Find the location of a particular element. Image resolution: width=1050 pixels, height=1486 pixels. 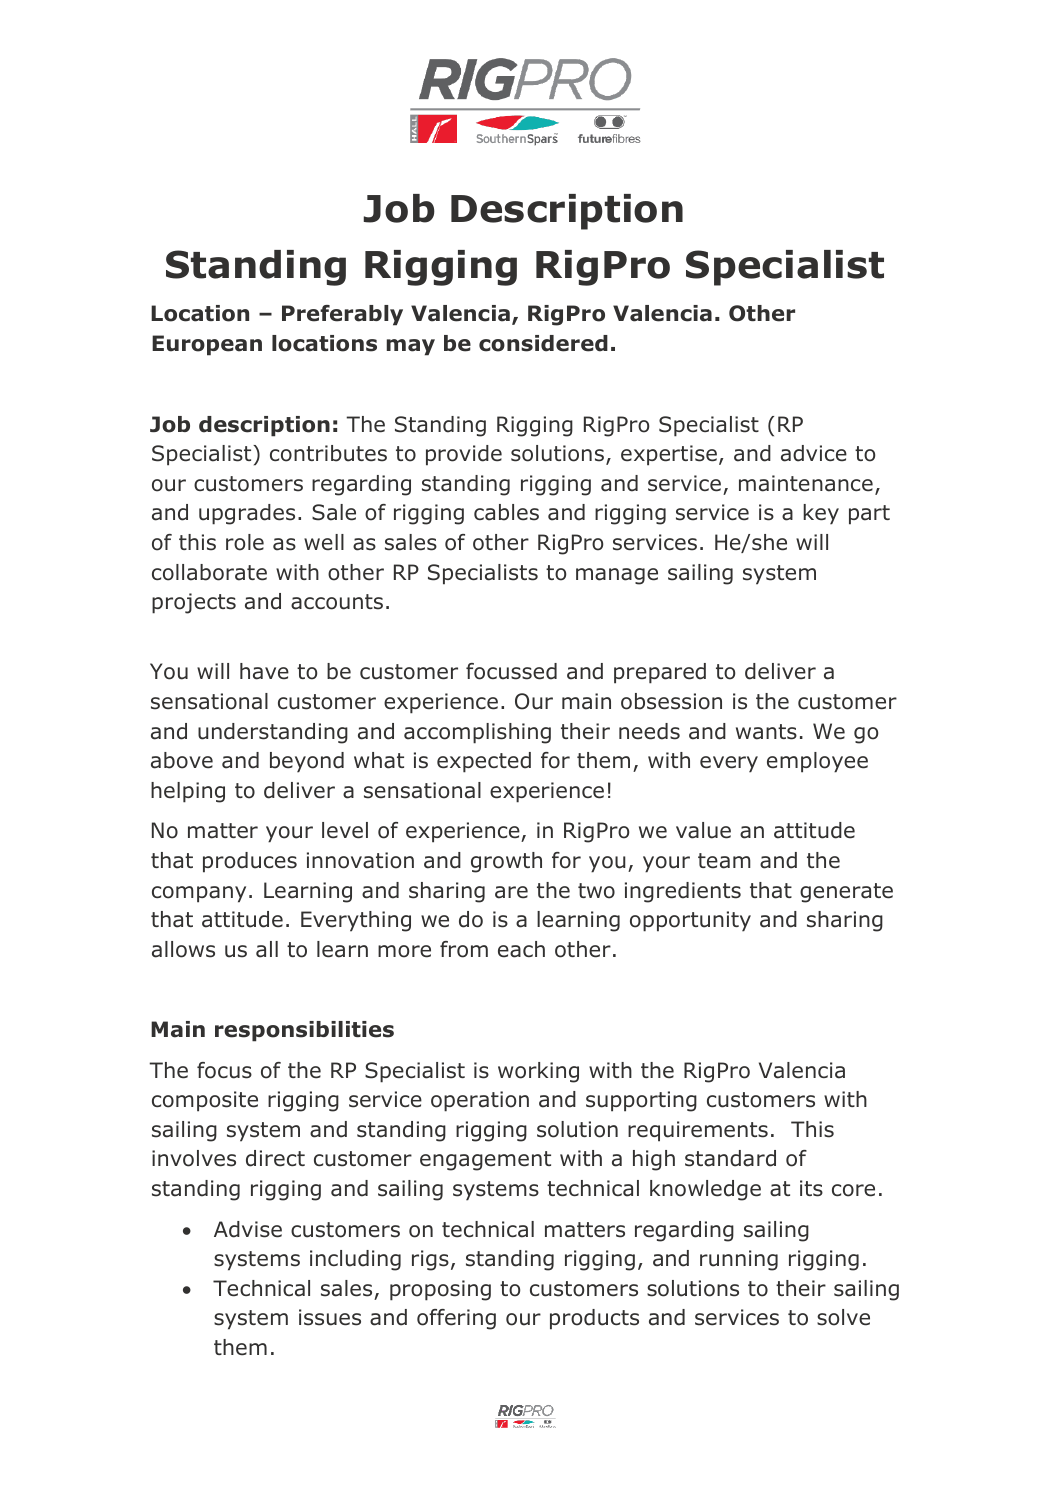

products is located at coordinates (594, 1319).
